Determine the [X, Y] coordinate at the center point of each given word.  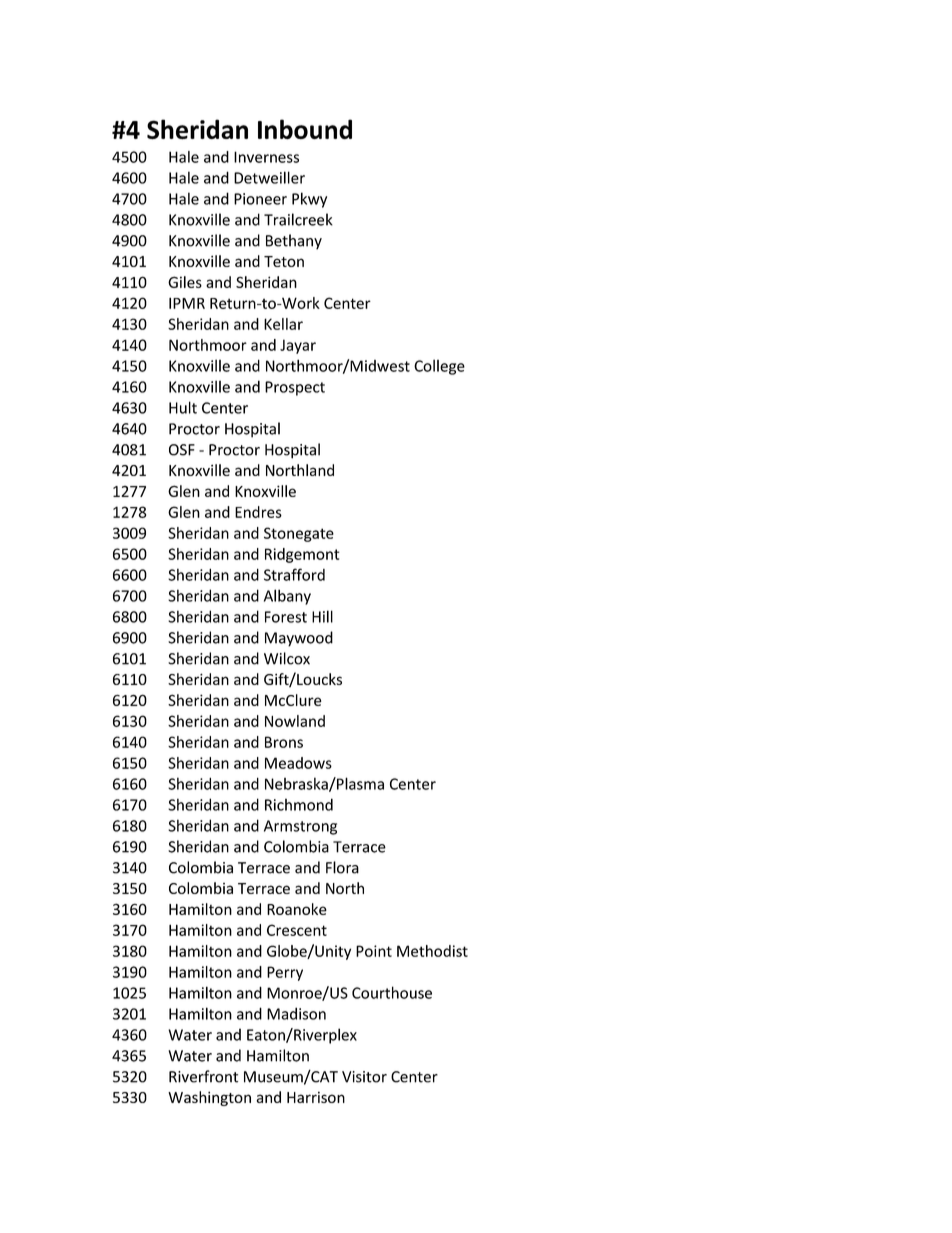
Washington [209, 1098]
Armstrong [300, 827]
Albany [287, 597]
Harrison [316, 1097]
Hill [322, 616]
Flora [342, 867]
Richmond [299, 804]
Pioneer [260, 199]
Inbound [305, 129]
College [439, 367]
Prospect [295, 388]
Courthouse [392, 992]
